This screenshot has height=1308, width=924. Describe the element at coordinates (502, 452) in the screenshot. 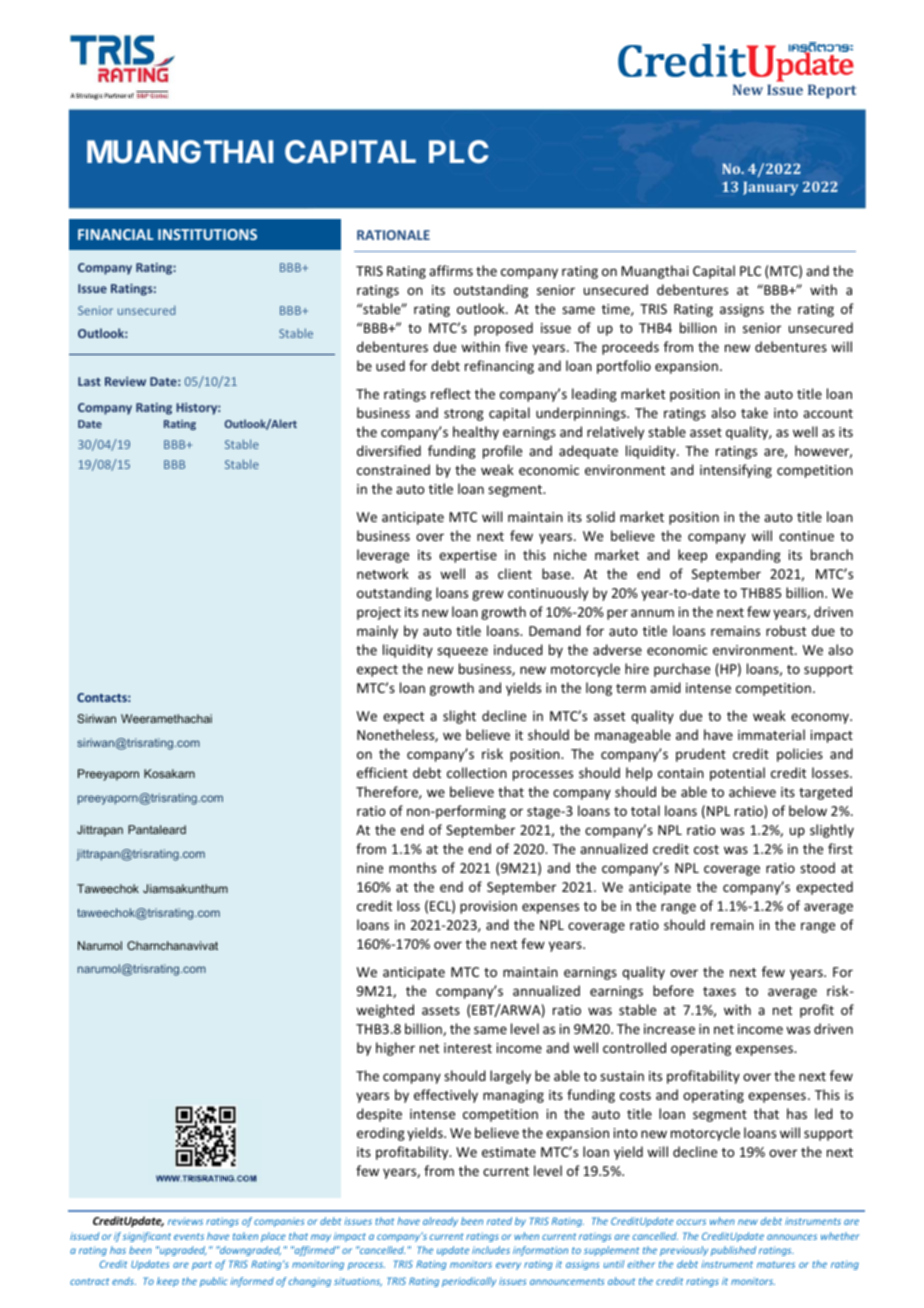

I see `profile` at that location.
